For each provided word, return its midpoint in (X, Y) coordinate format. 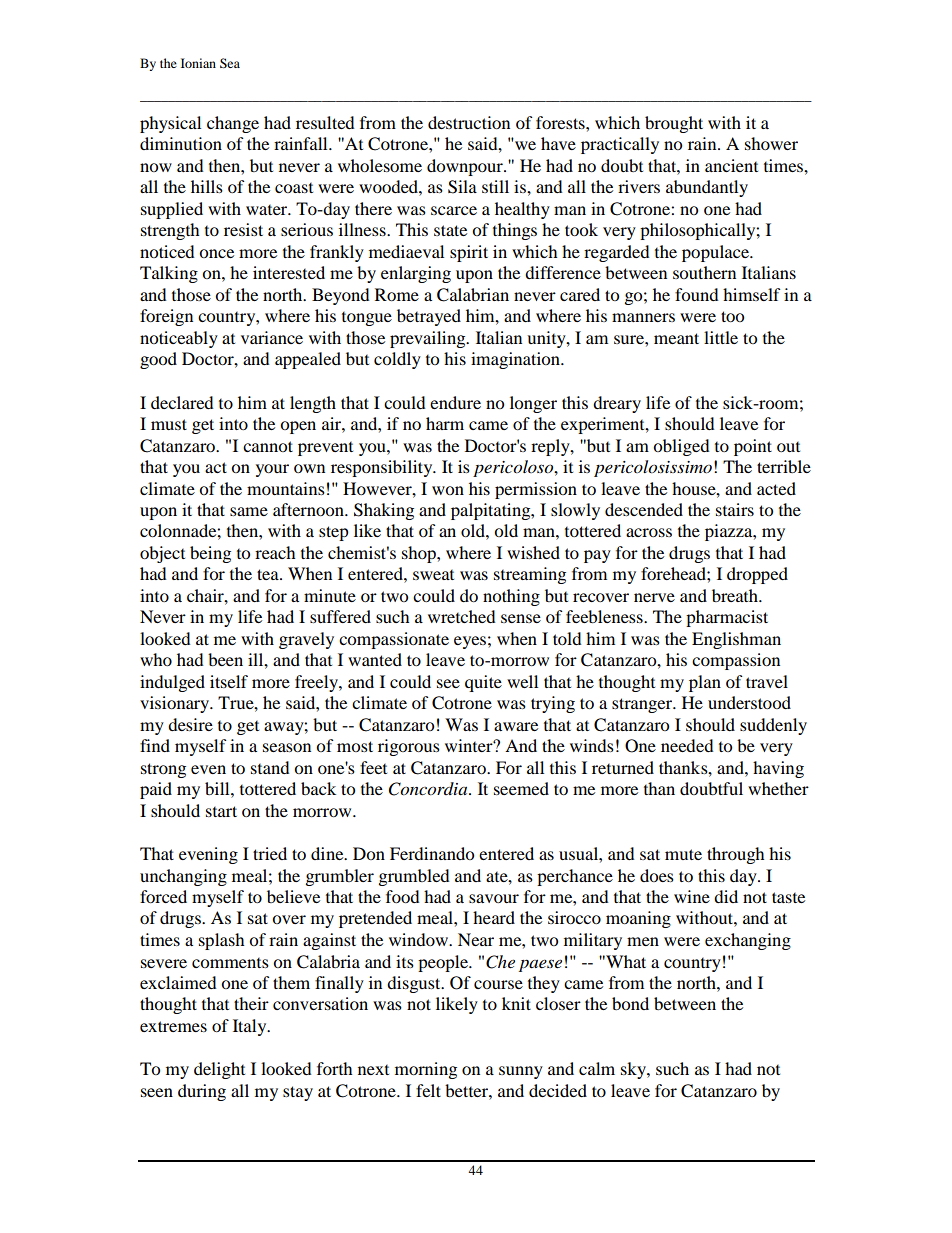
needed (687, 745)
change (233, 124)
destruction (469, 122)
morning (426, 1070)
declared (182, 402)
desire (190, 724)
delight (219, 1070)
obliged (681, 447)
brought (674, 124)
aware (516, 726)
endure (455, 402)
